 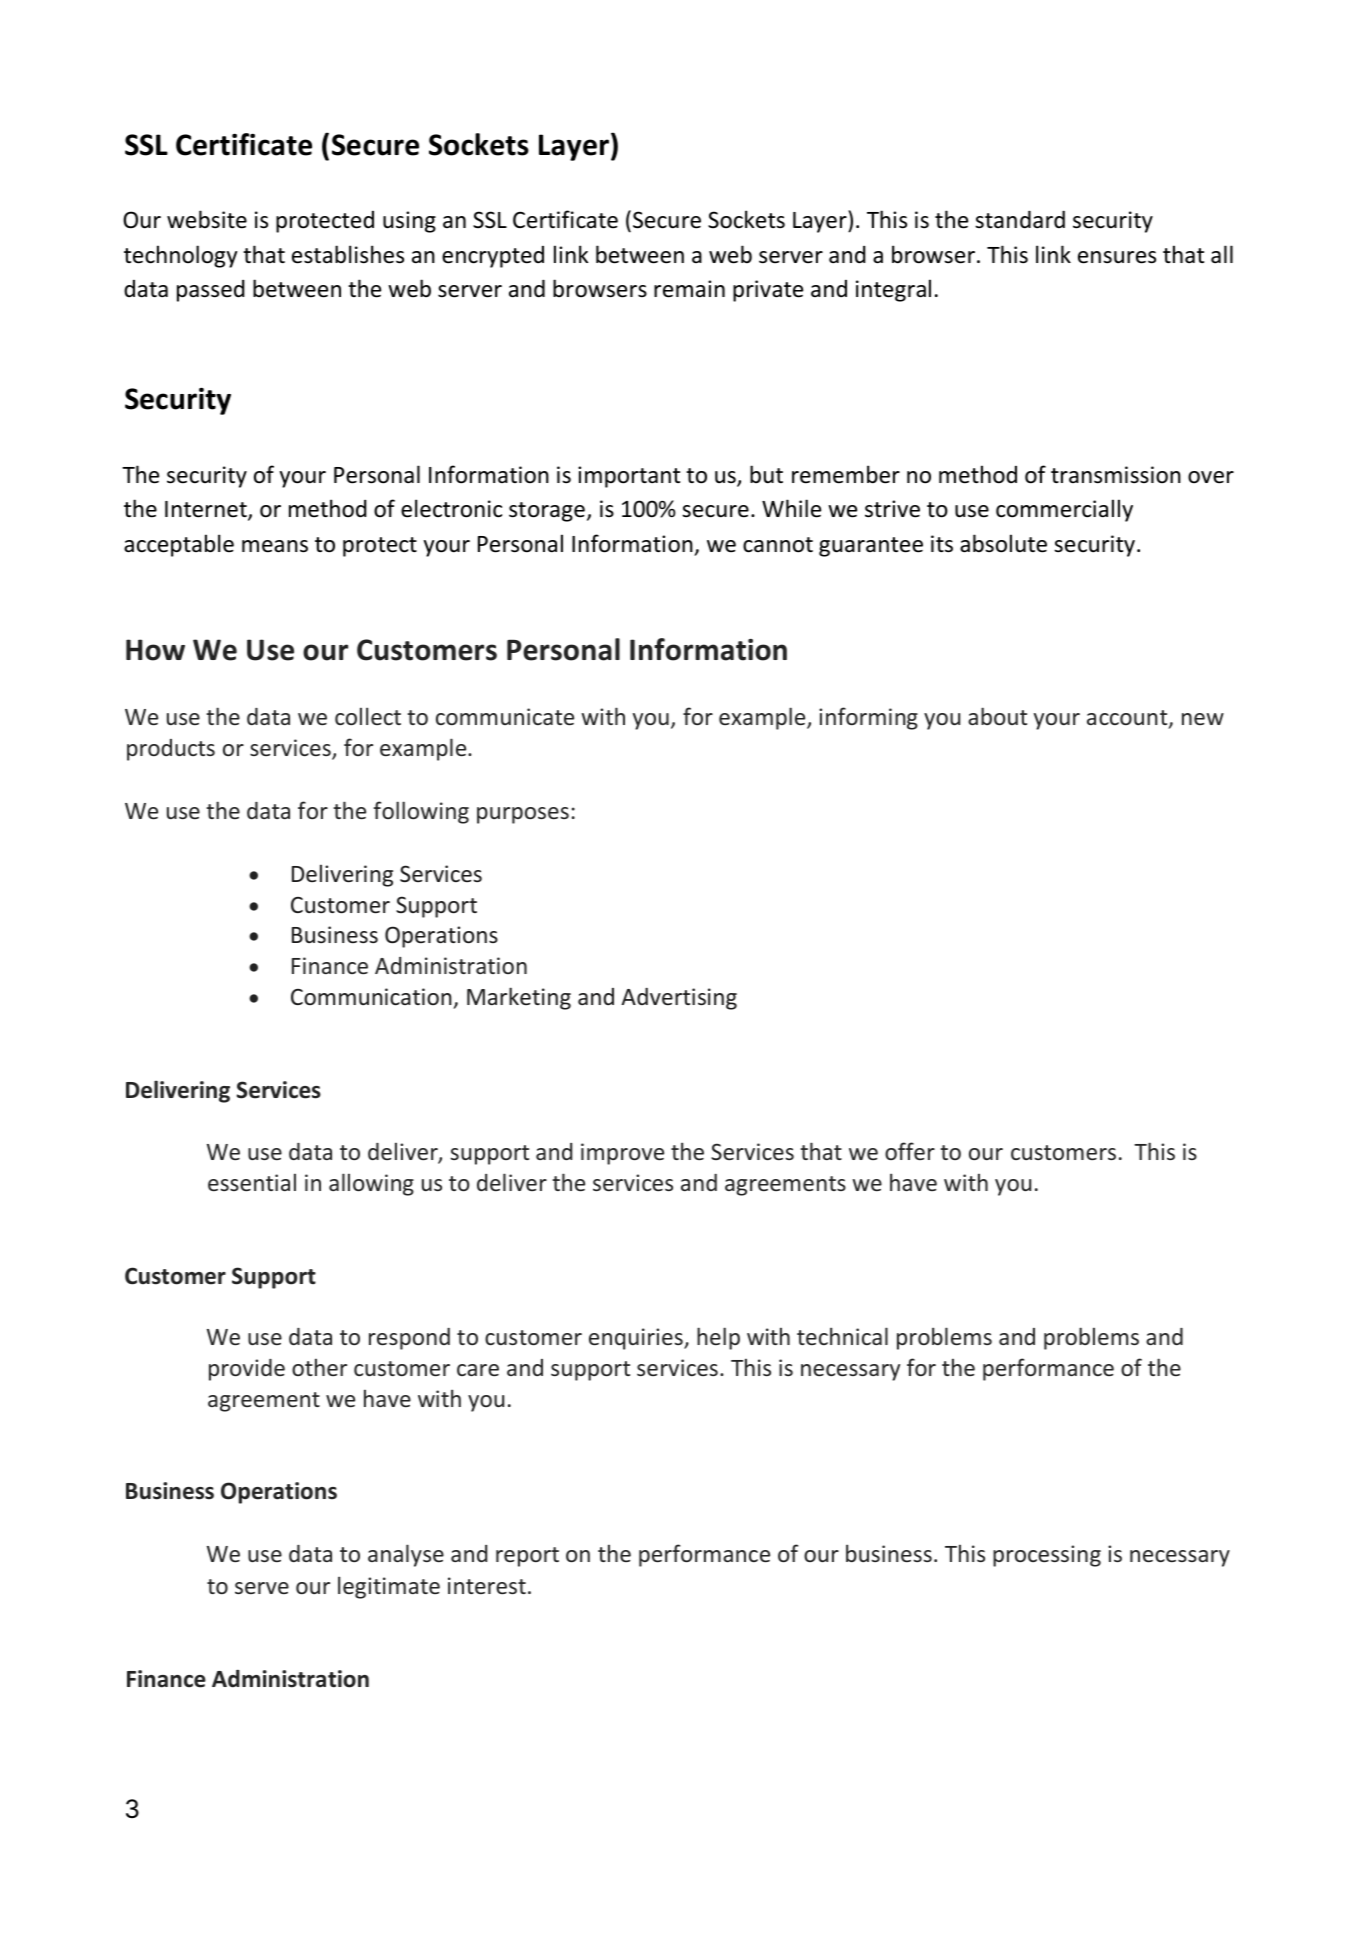 What do you see at coordinates (527, 1557) in the page?
I see `report` at bounding box center [527, 1557].
